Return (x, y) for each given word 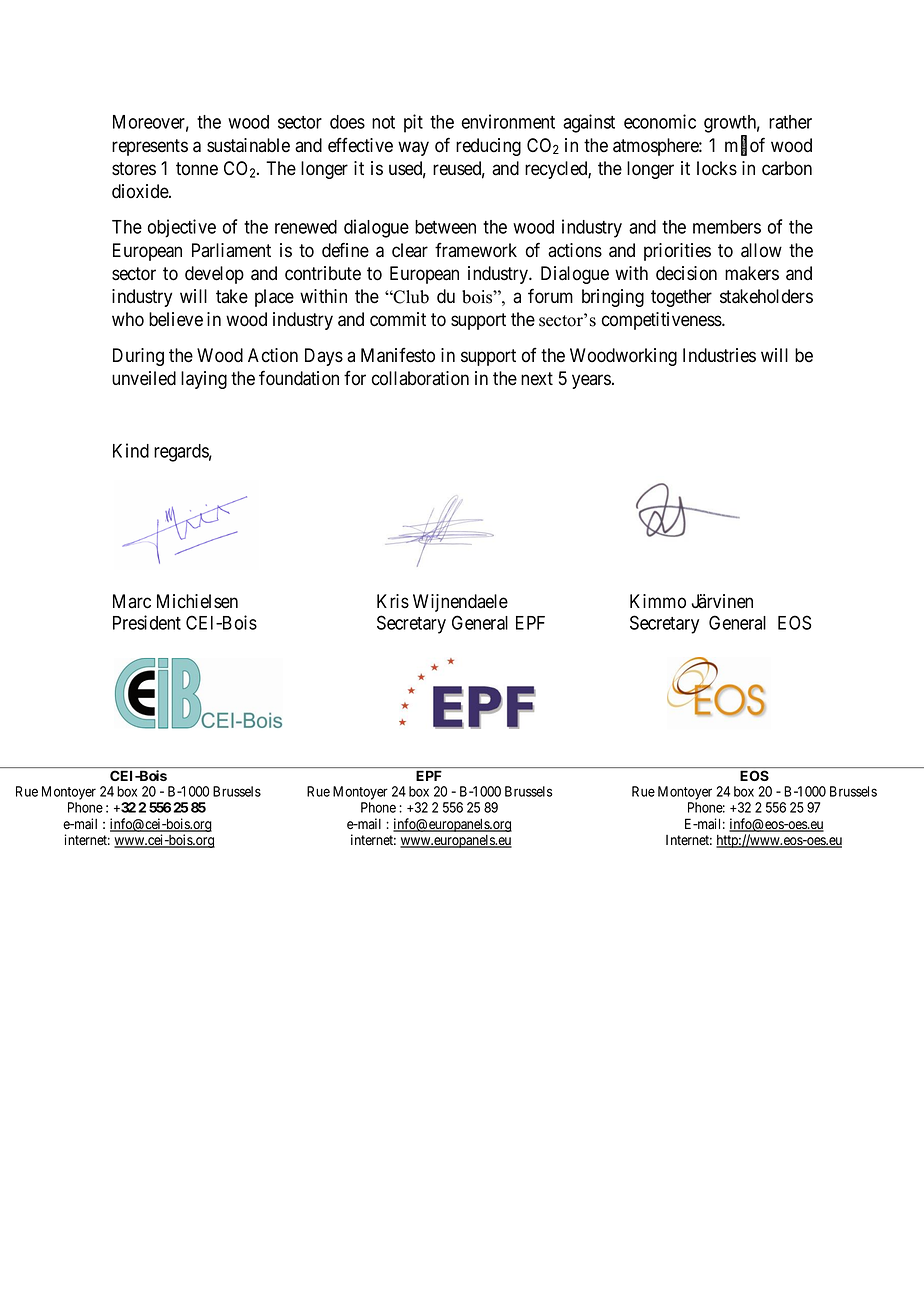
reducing (488, 147)
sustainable (248, 145)
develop (214, 275)
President (147, 622)
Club (410, 297)
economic (660, 121)
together (681, 298)
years (591, 381)
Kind (131, 450)
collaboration (420, 378)
